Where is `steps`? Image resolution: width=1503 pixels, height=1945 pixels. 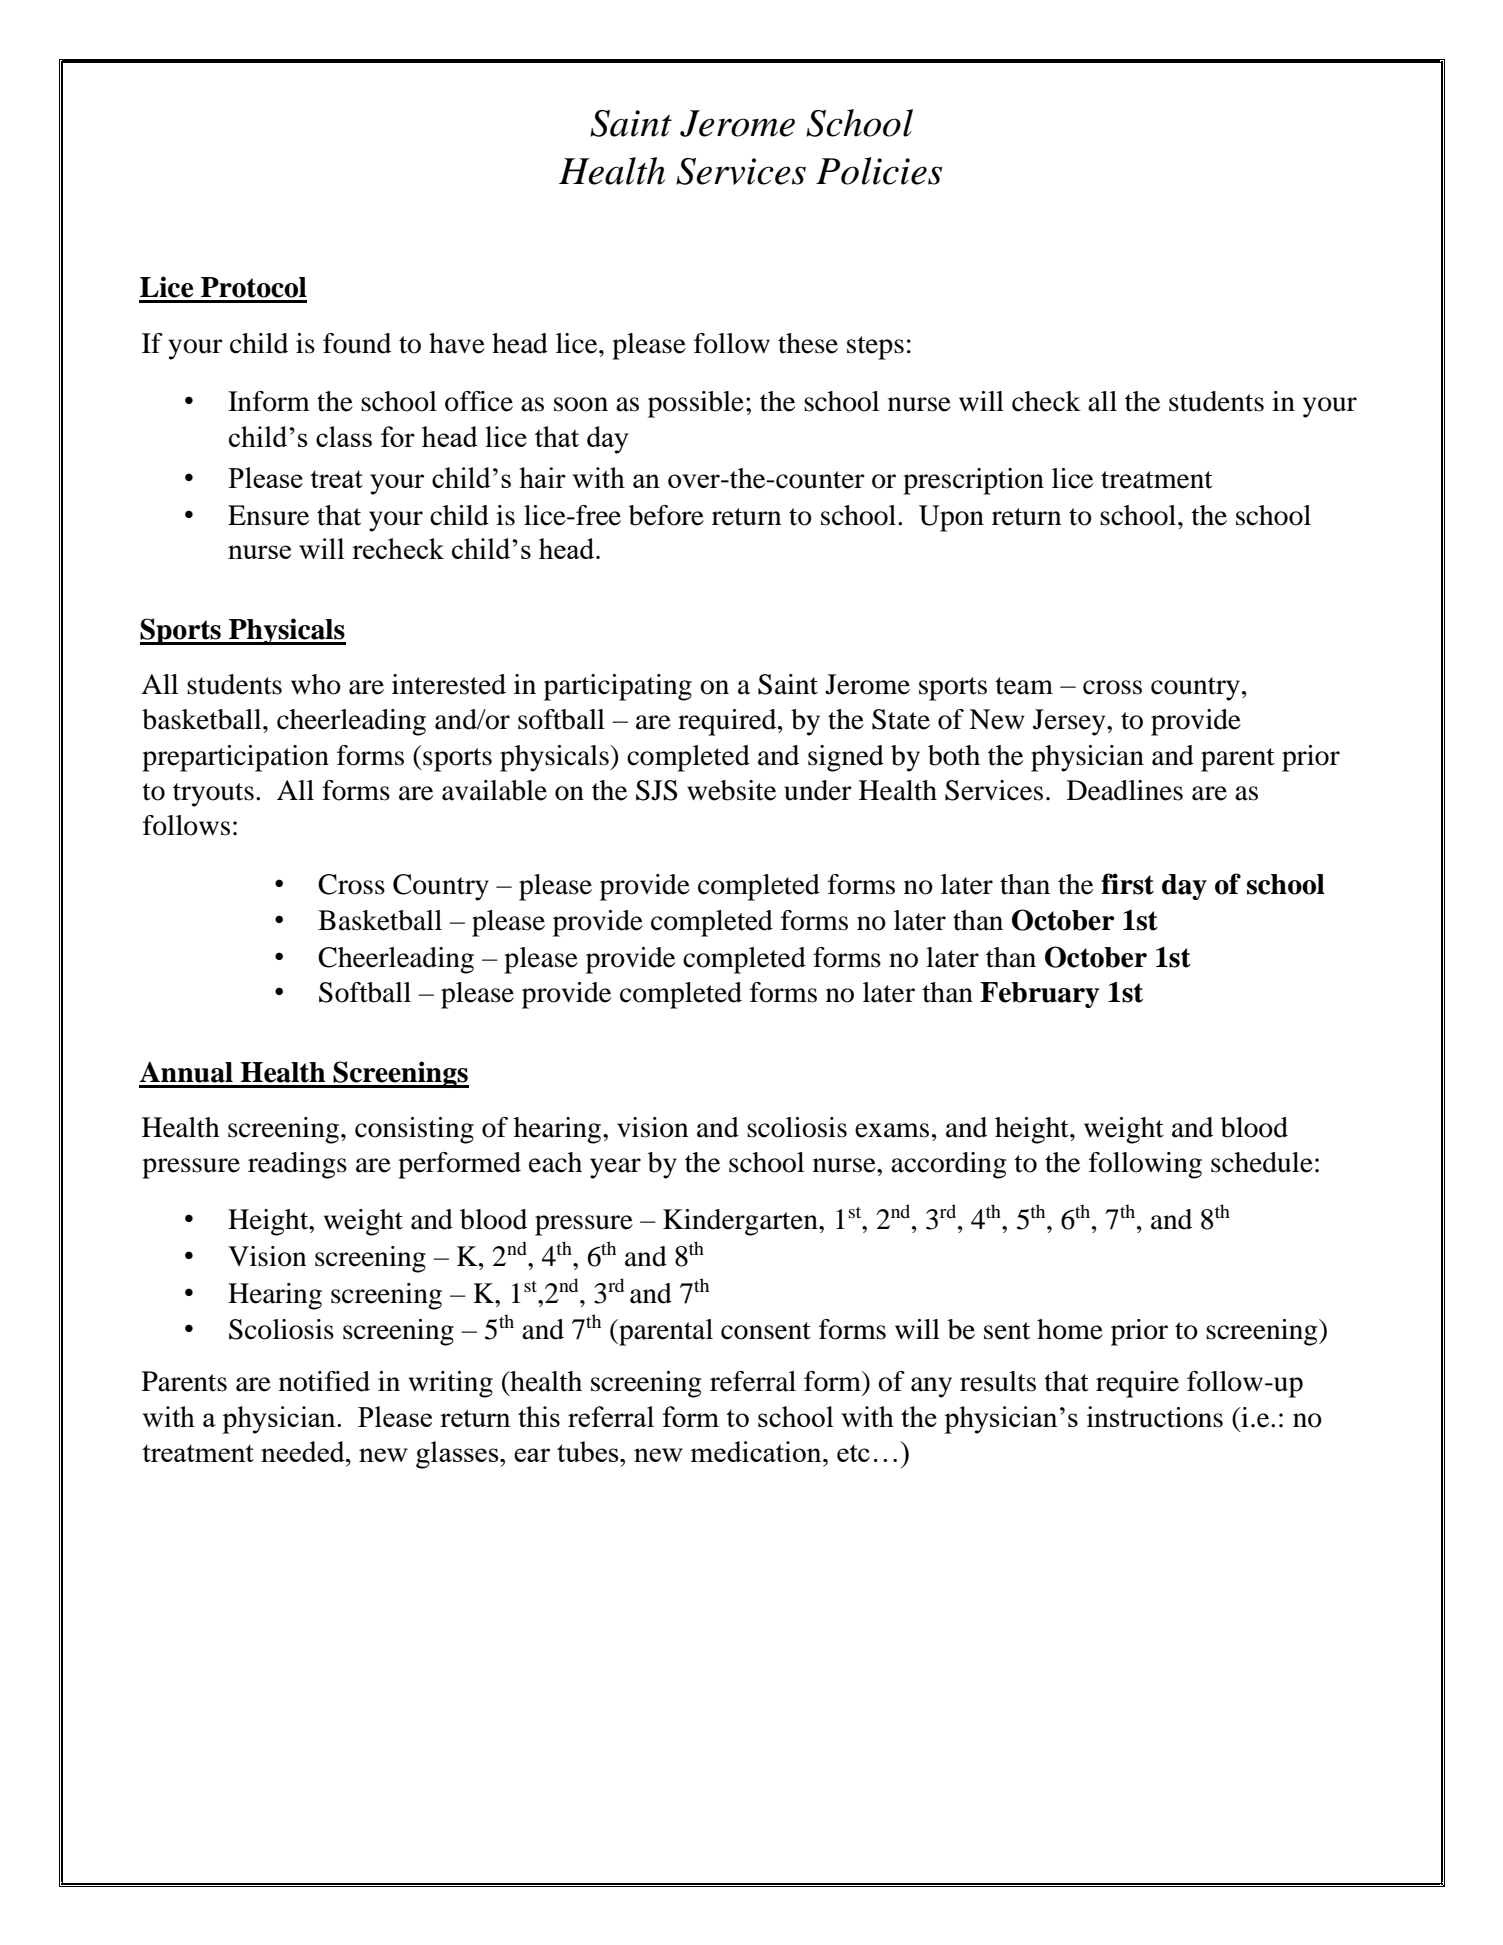
steps is located at coordinates (875, 348).
